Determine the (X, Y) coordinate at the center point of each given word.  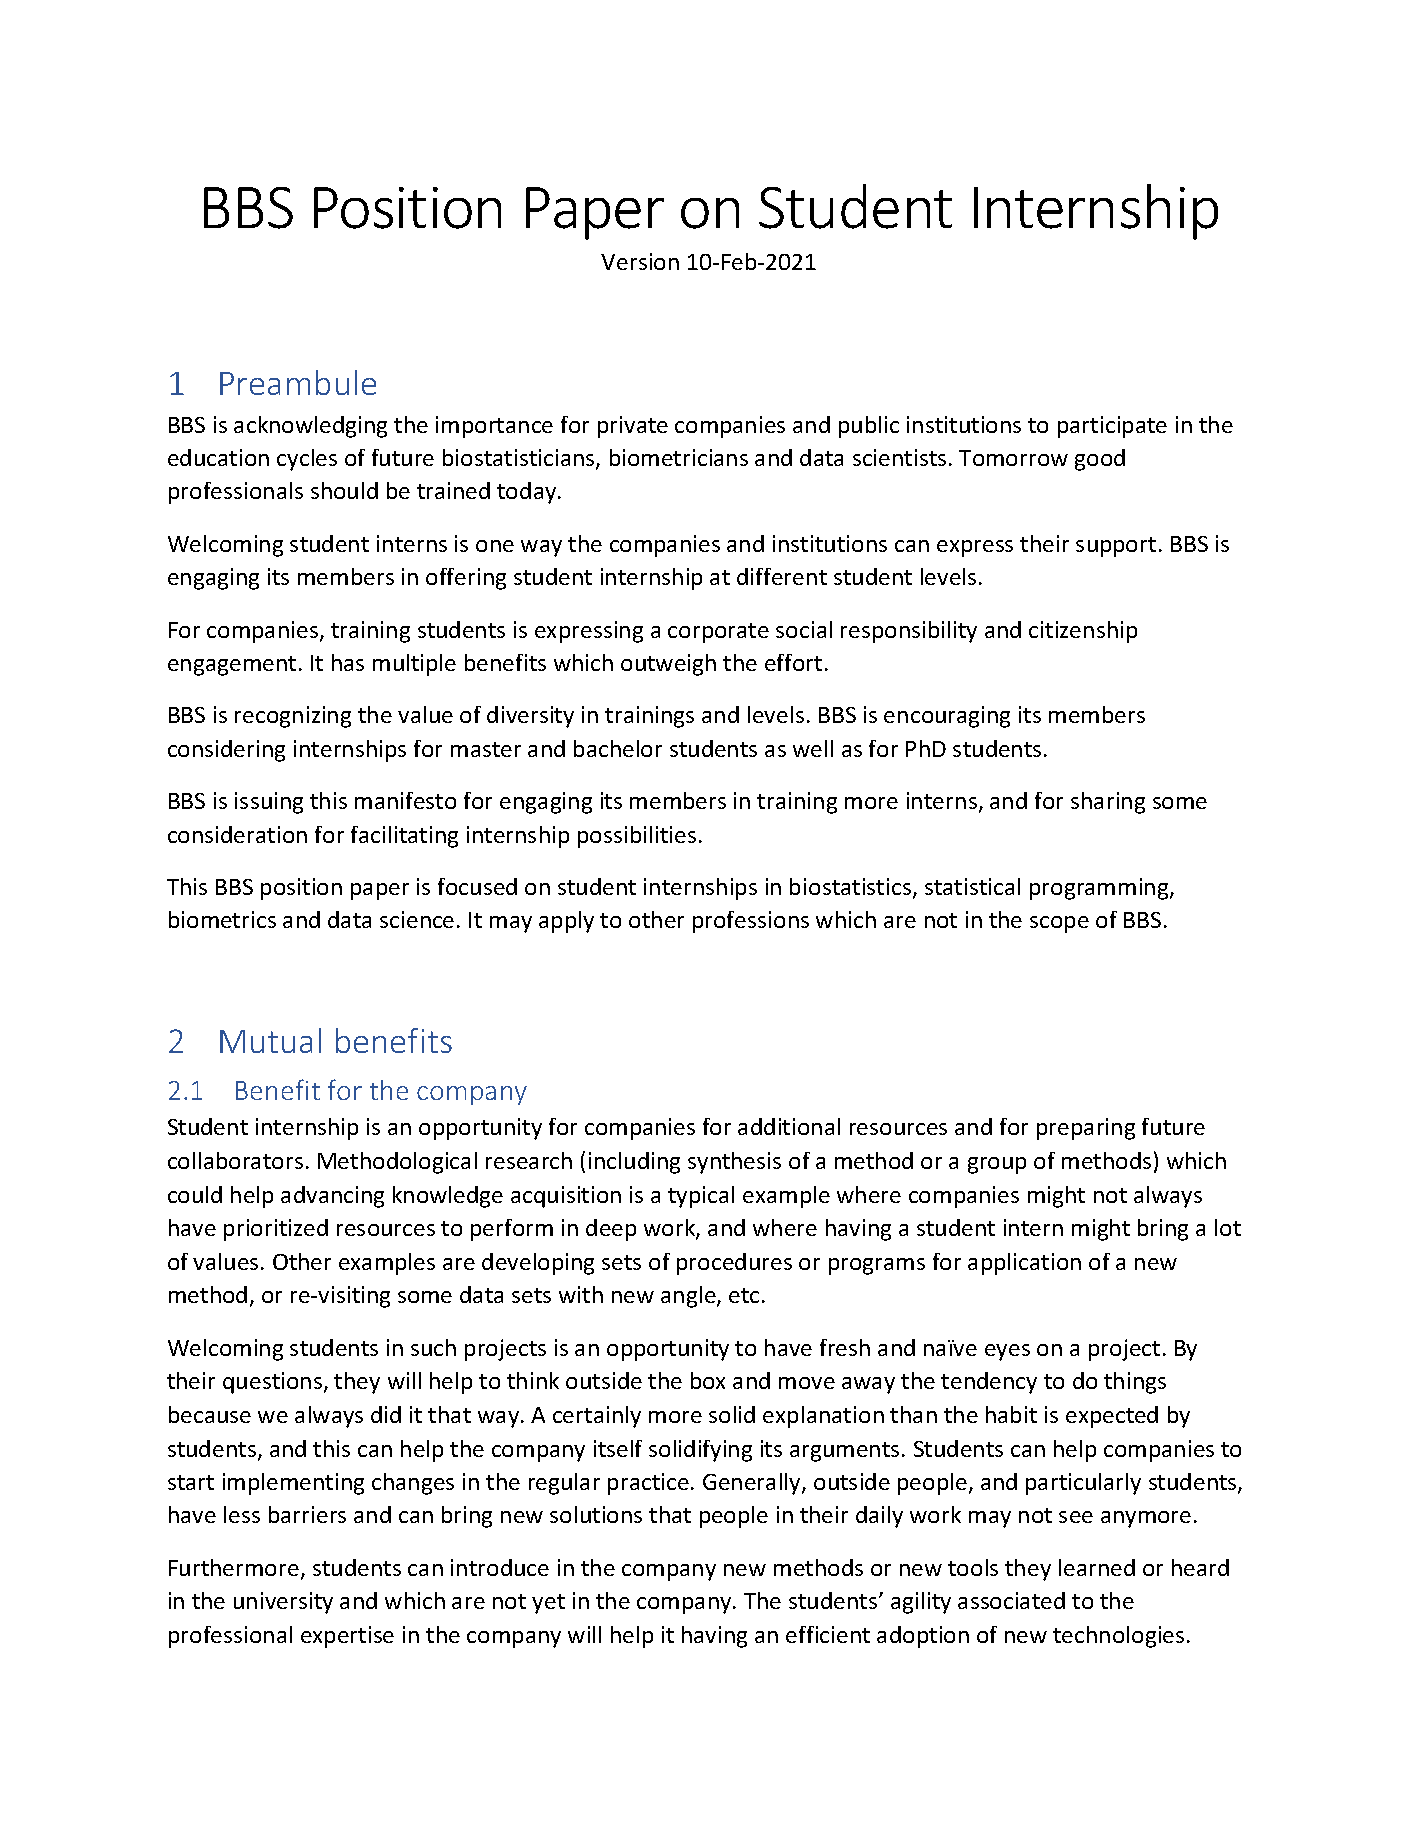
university (283, 1603)
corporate (718, 633)
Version (640, 261)
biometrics (222, 919)
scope (1059, 924)
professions (751, 922)
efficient (828, 1634)
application (1024, 1264)
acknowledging (310, 427)
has (348, 662)
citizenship (1083, 632)
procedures (734, 1264)
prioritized (276, 1230)
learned (1097, 1567)
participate (1112, 427)
